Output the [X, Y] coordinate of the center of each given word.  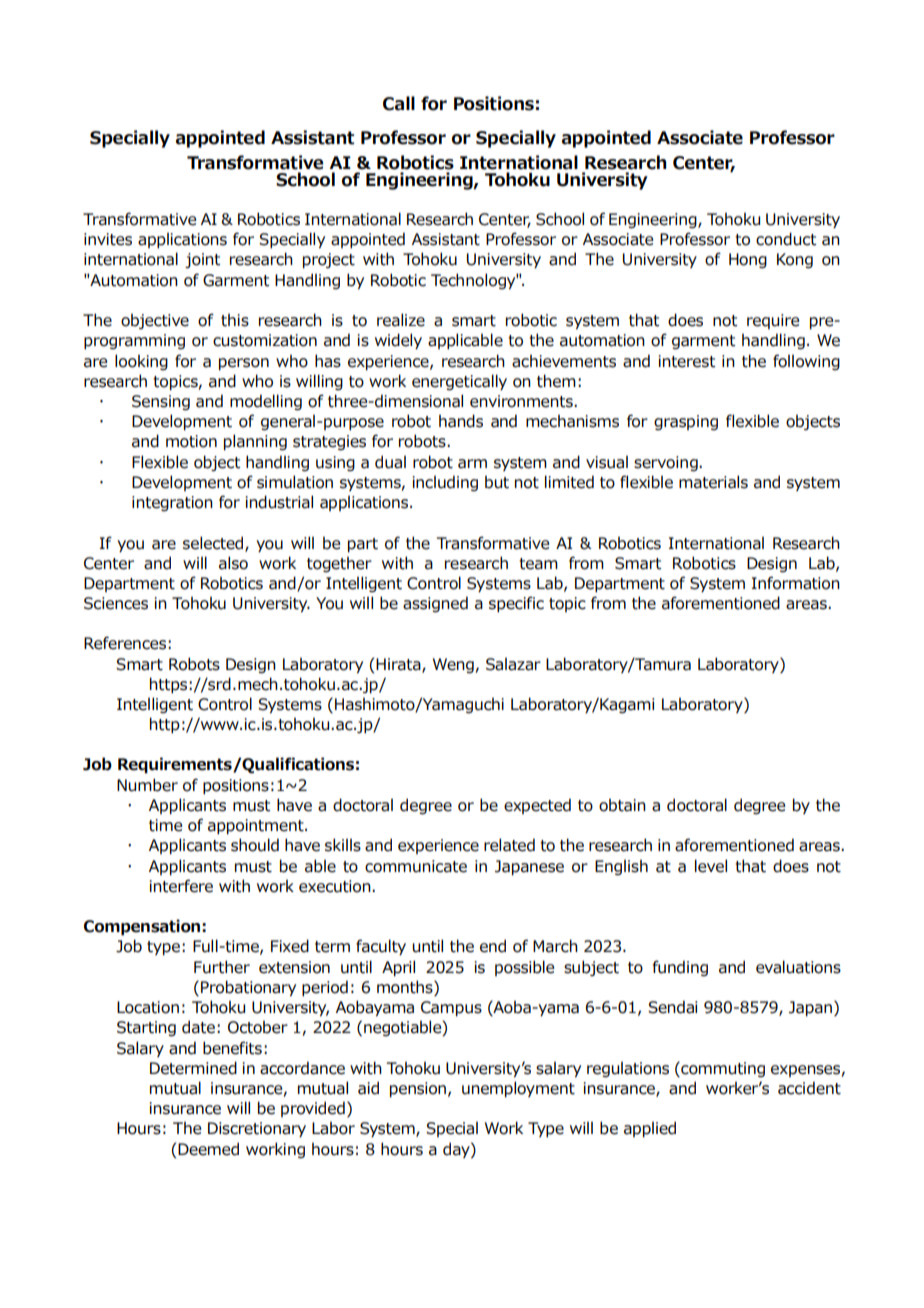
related [509, 845]
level [711, 866]
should [255, 845]
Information [796, 583]
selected [213, 543]
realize [401, 320]
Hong [748, 260]
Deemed [208, 1149]
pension [418, 1090]
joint [202, 260]
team [538, 564]
